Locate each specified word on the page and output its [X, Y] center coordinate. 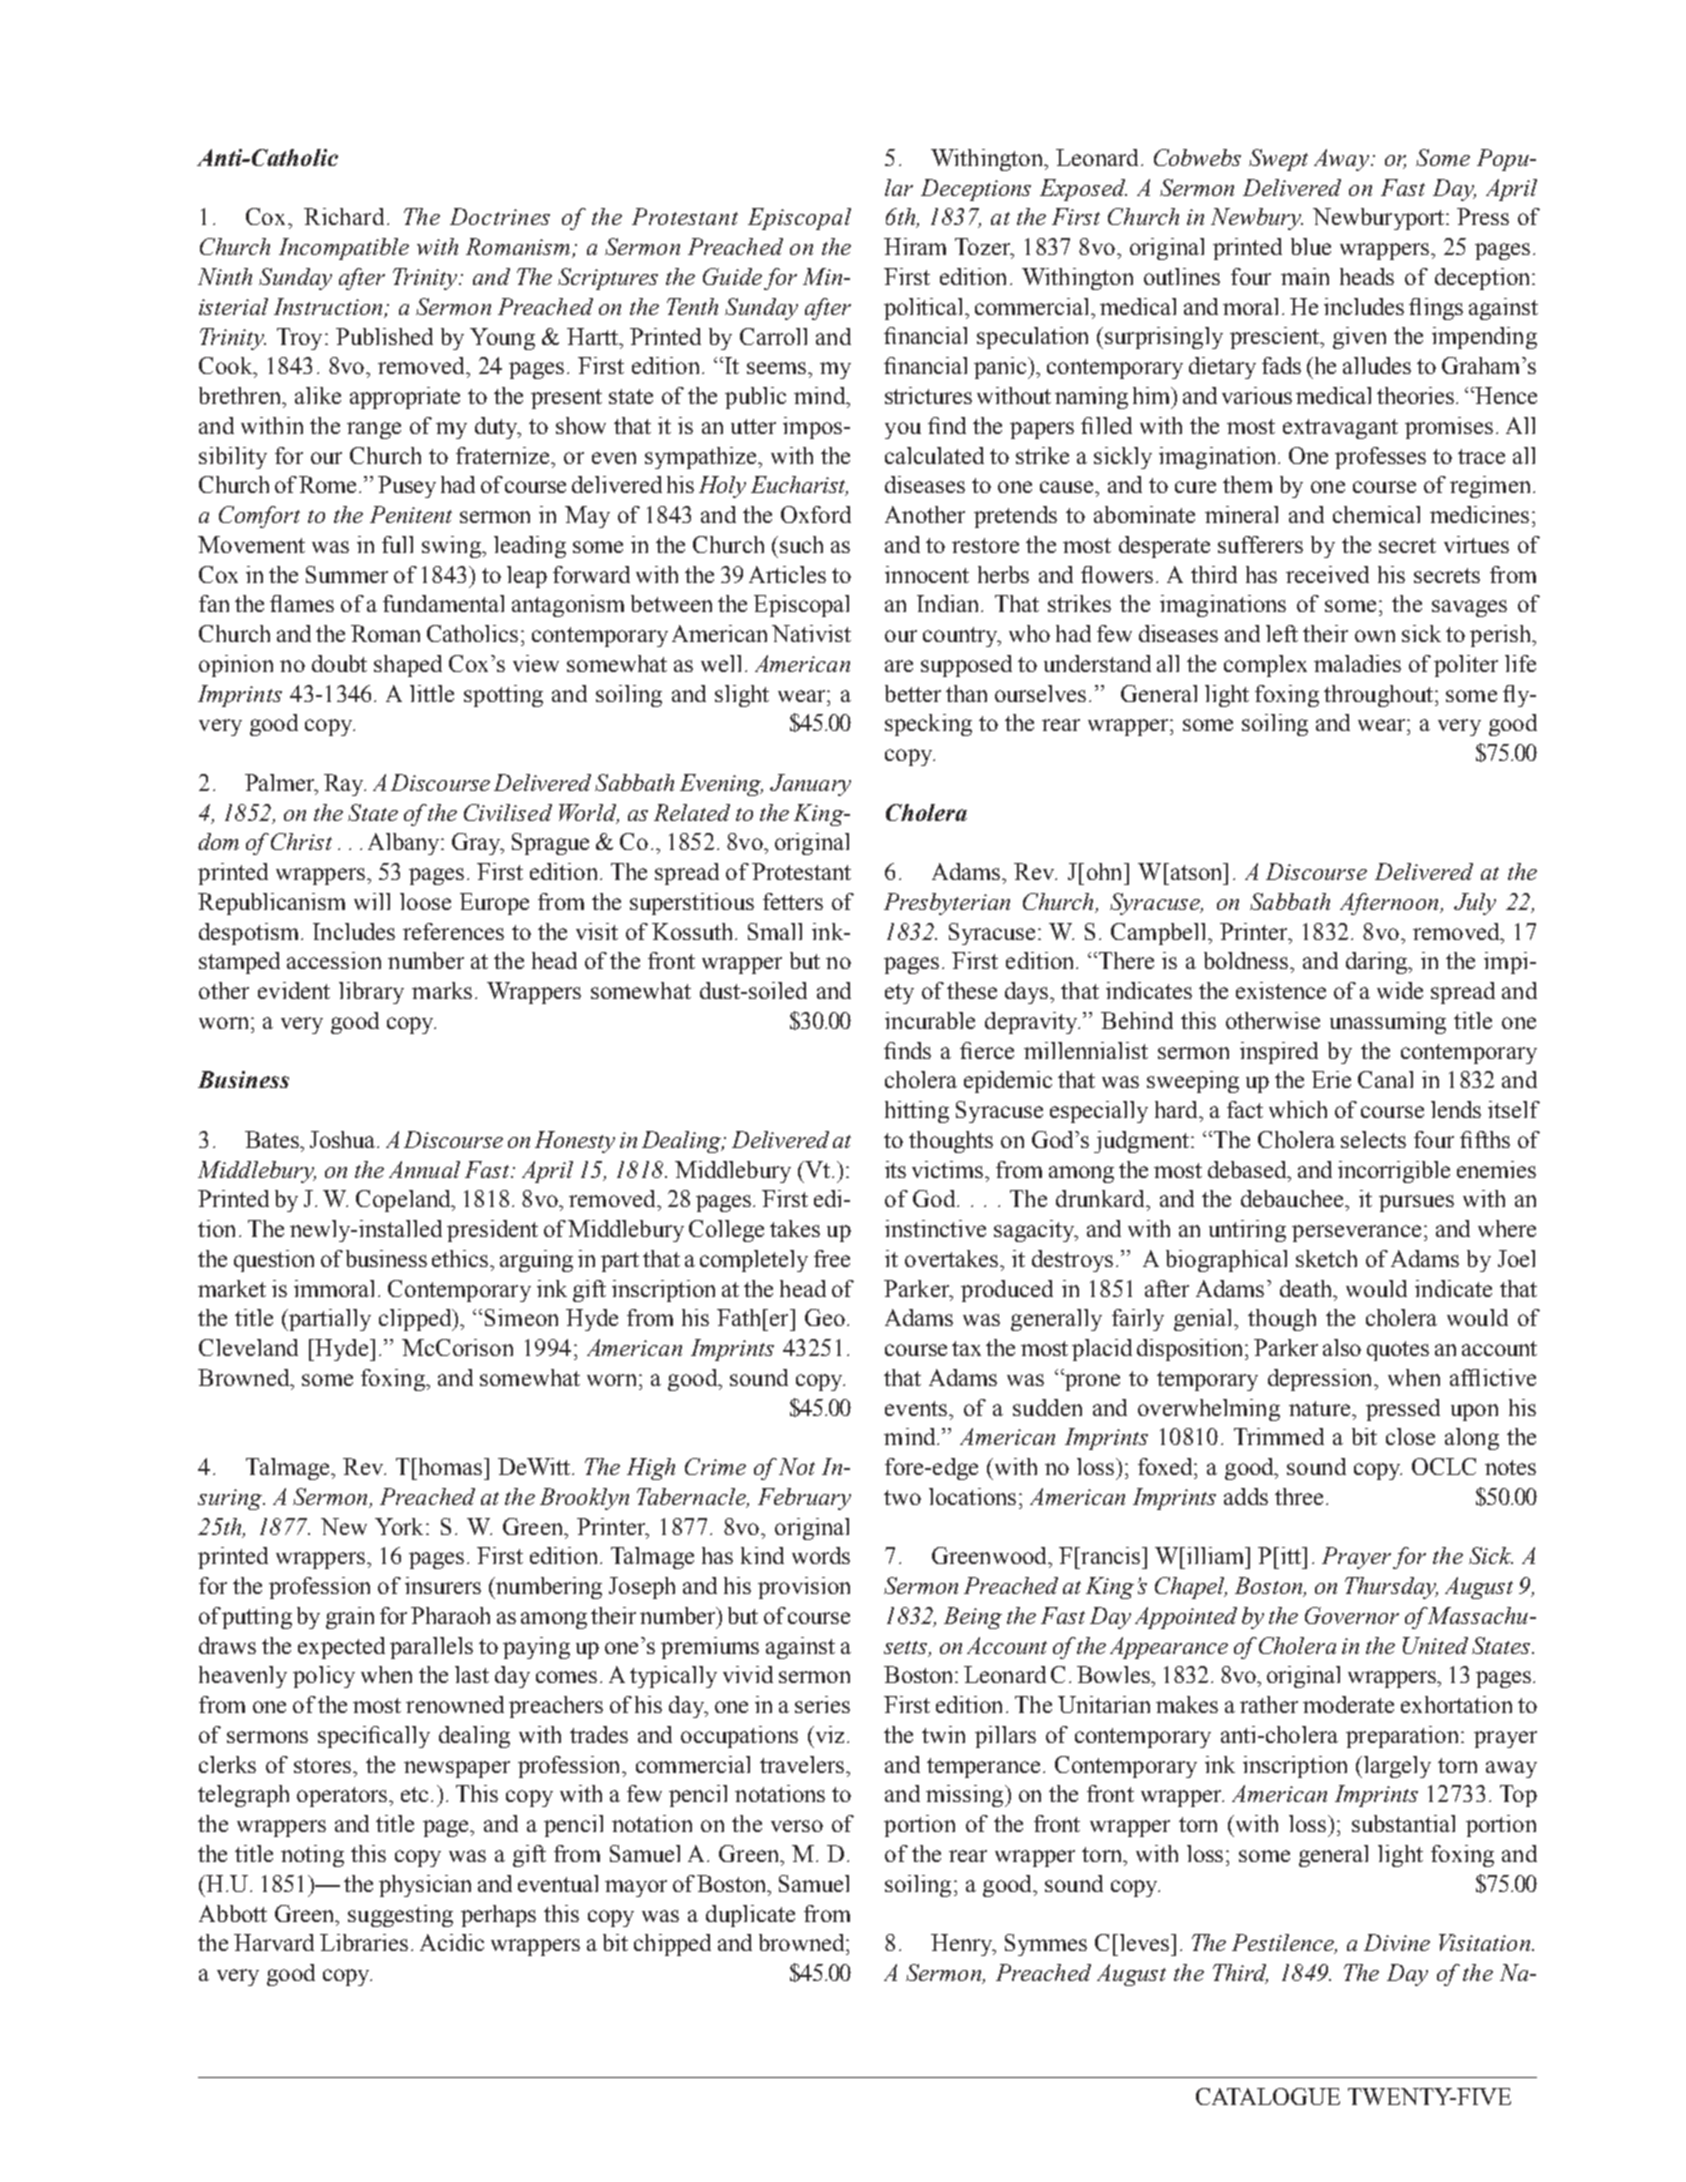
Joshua [344, 1139]
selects [1373, 1139]
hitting [917, 1112]
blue [1311, 246]
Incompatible [344, 249]
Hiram [915, 246]
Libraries [364, 1942]
